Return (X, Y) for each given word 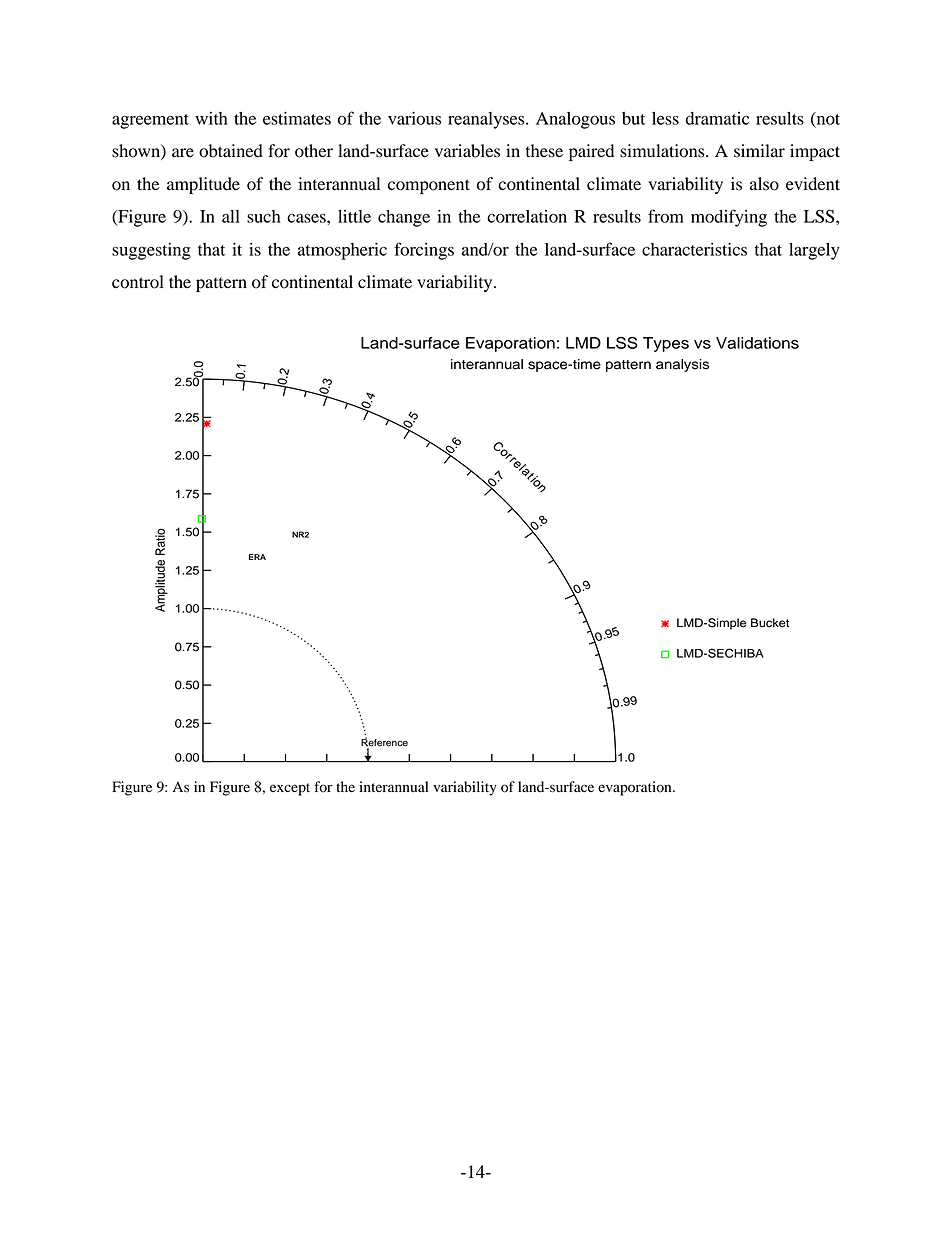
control (138, 282)
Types (666, 344)
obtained (231, 151)
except (290, 789)
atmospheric (342, 251)
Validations (757, 343)
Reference (384, 743)
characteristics (694, 249)
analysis (682, 365)
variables (467, 151)
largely (814, 251)
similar (759, 151)
